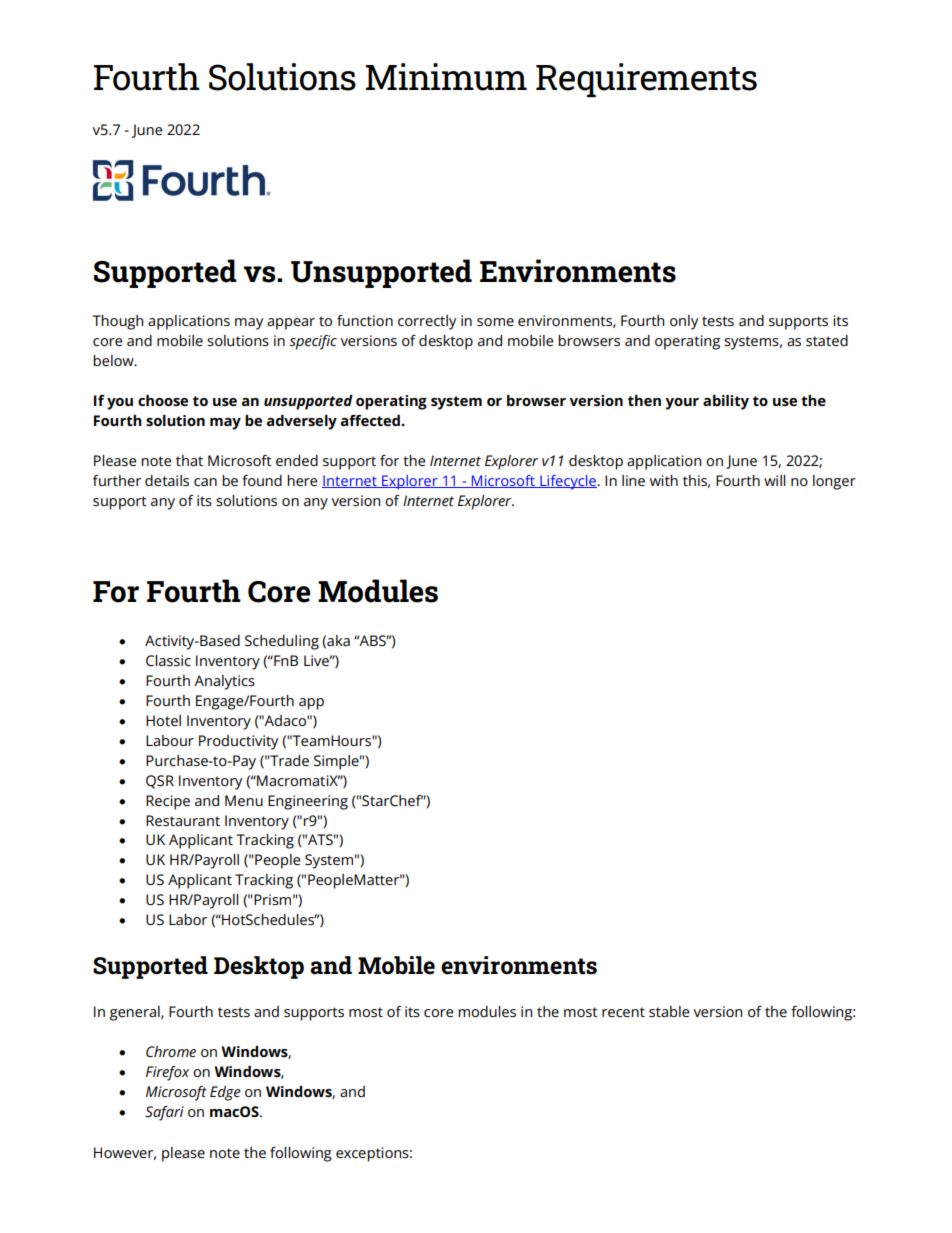 The image size is (952, 1233). What do you see at coordinates (168, 660) in the document?
I see `Classic` at bounding box center [168, 660].
